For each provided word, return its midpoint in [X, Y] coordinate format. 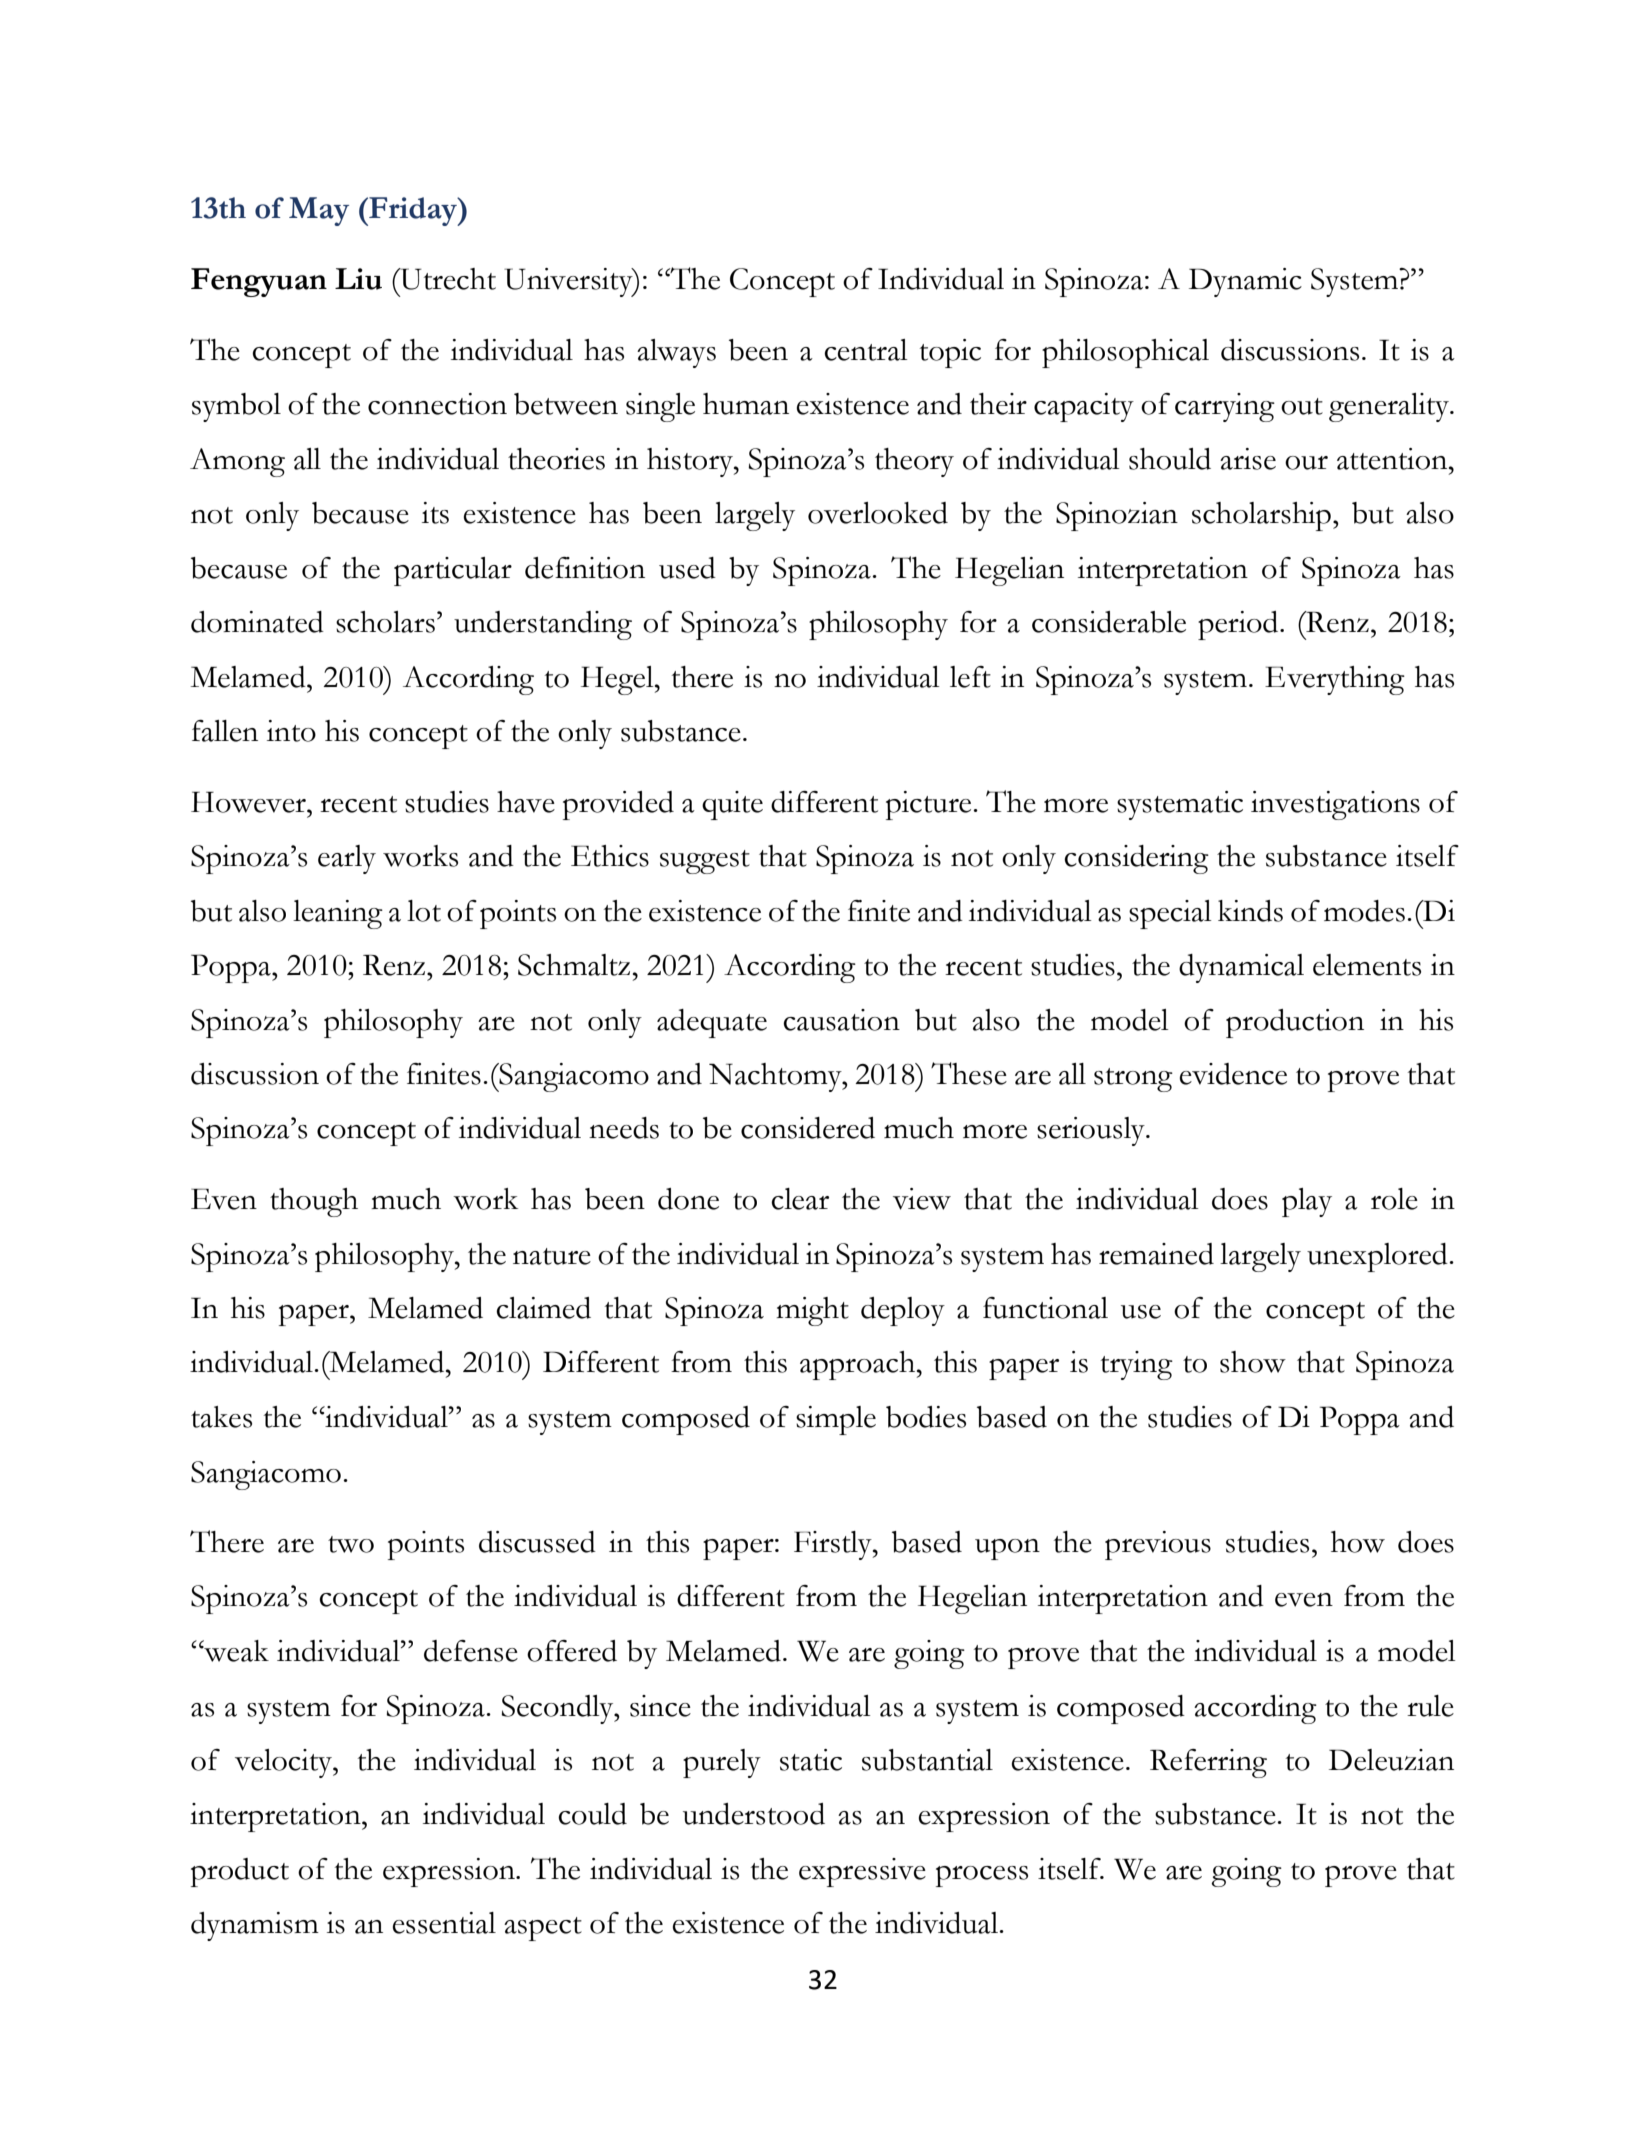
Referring [1208, 1763]
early [347, 859]
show [1253, 1362]
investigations [1335, 805]
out [1302, 406]
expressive [862, 1872]
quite [732, 805]
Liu [358, 279]
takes [221, 1417]
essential [444, 1923]
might [812, 1311]
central [866, 350]
